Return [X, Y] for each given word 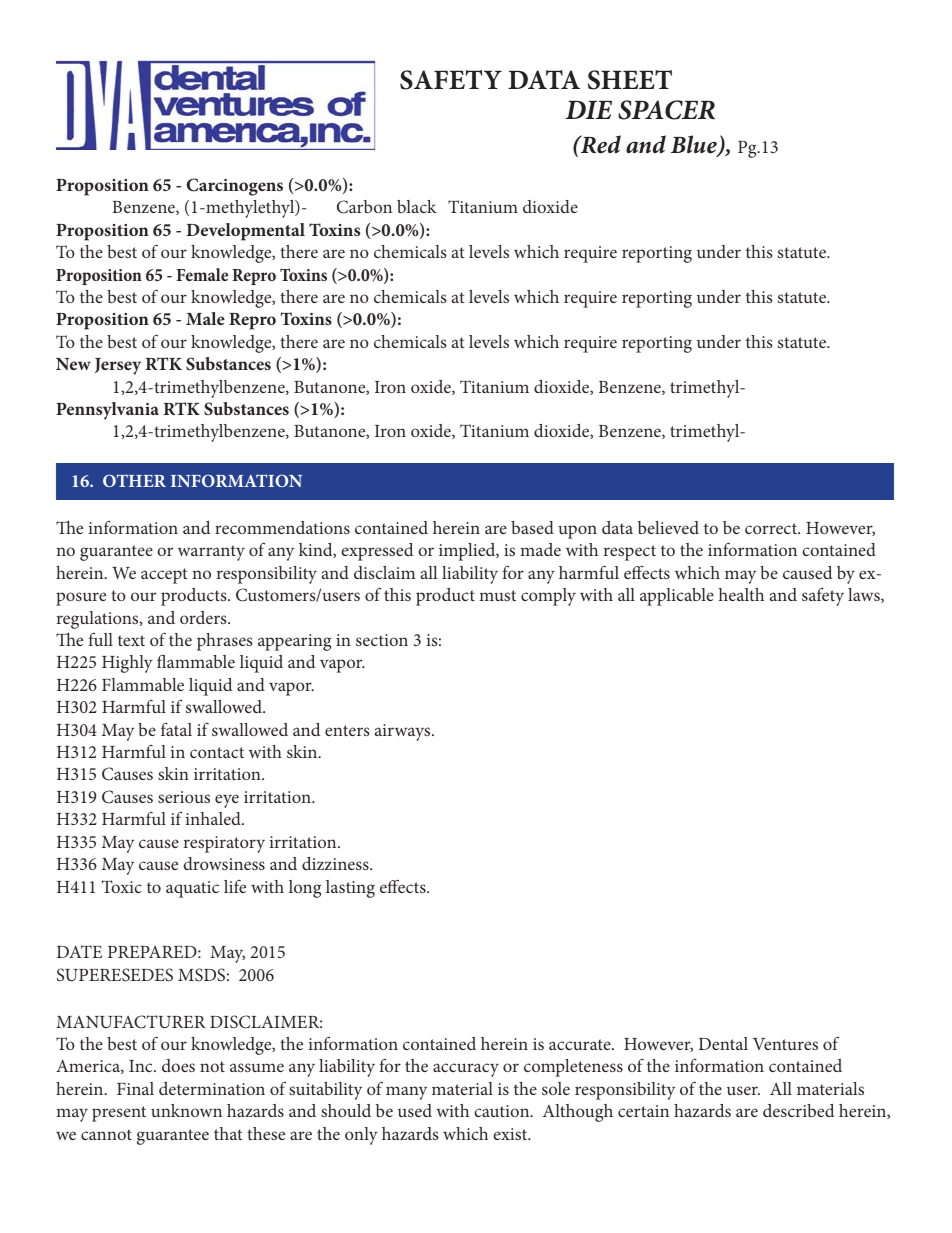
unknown [186, 1110]
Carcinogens [235, 187]
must [497, 595]
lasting [350, 889]
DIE [588, 110]
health [741, 594]
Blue [695, 145]
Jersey [118, 366]
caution [503, 1111]
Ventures [785, 1044]
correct [772, 528]
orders [204, 617]
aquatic [192, 889]
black [417, 206]
